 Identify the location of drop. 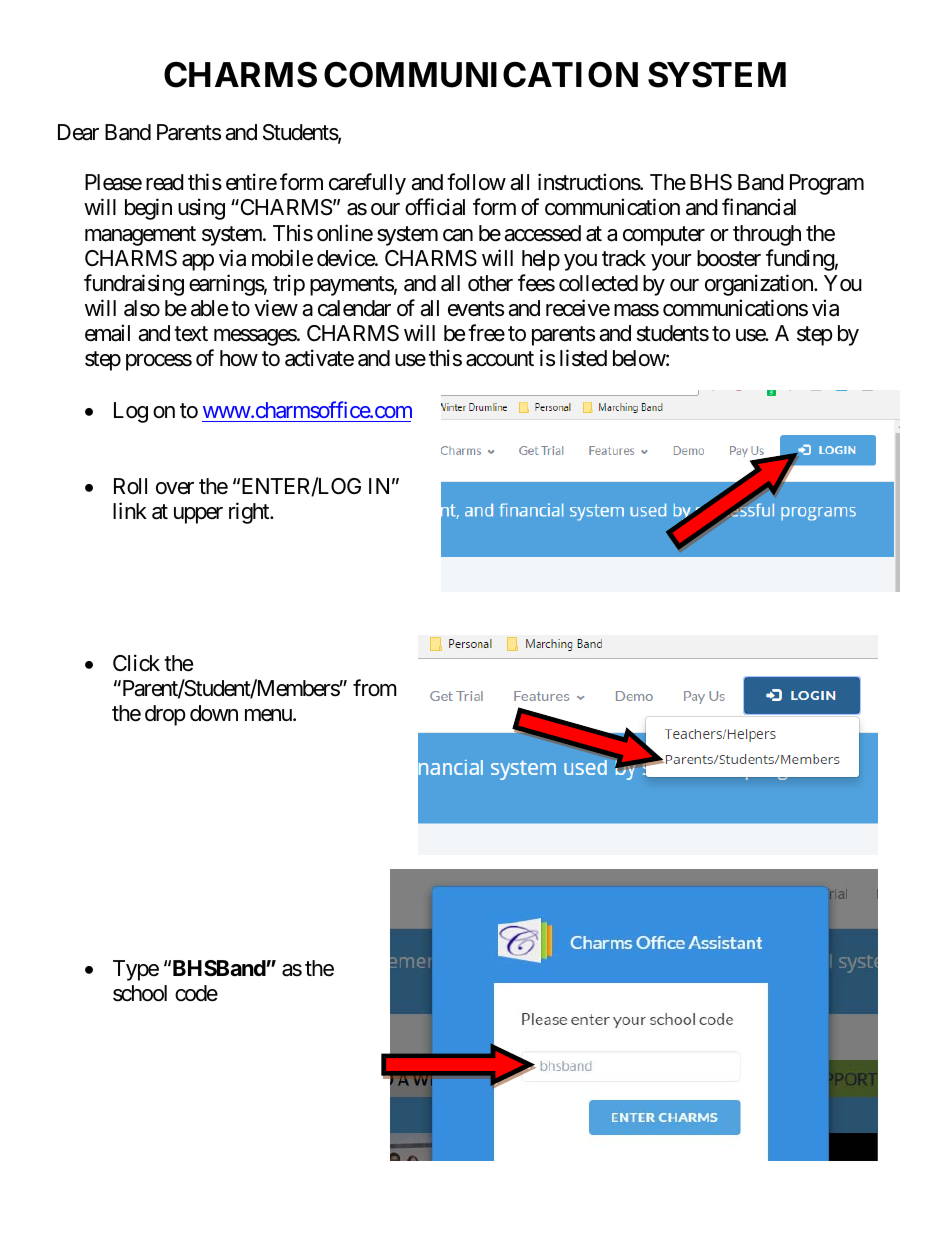
(165, 715).
